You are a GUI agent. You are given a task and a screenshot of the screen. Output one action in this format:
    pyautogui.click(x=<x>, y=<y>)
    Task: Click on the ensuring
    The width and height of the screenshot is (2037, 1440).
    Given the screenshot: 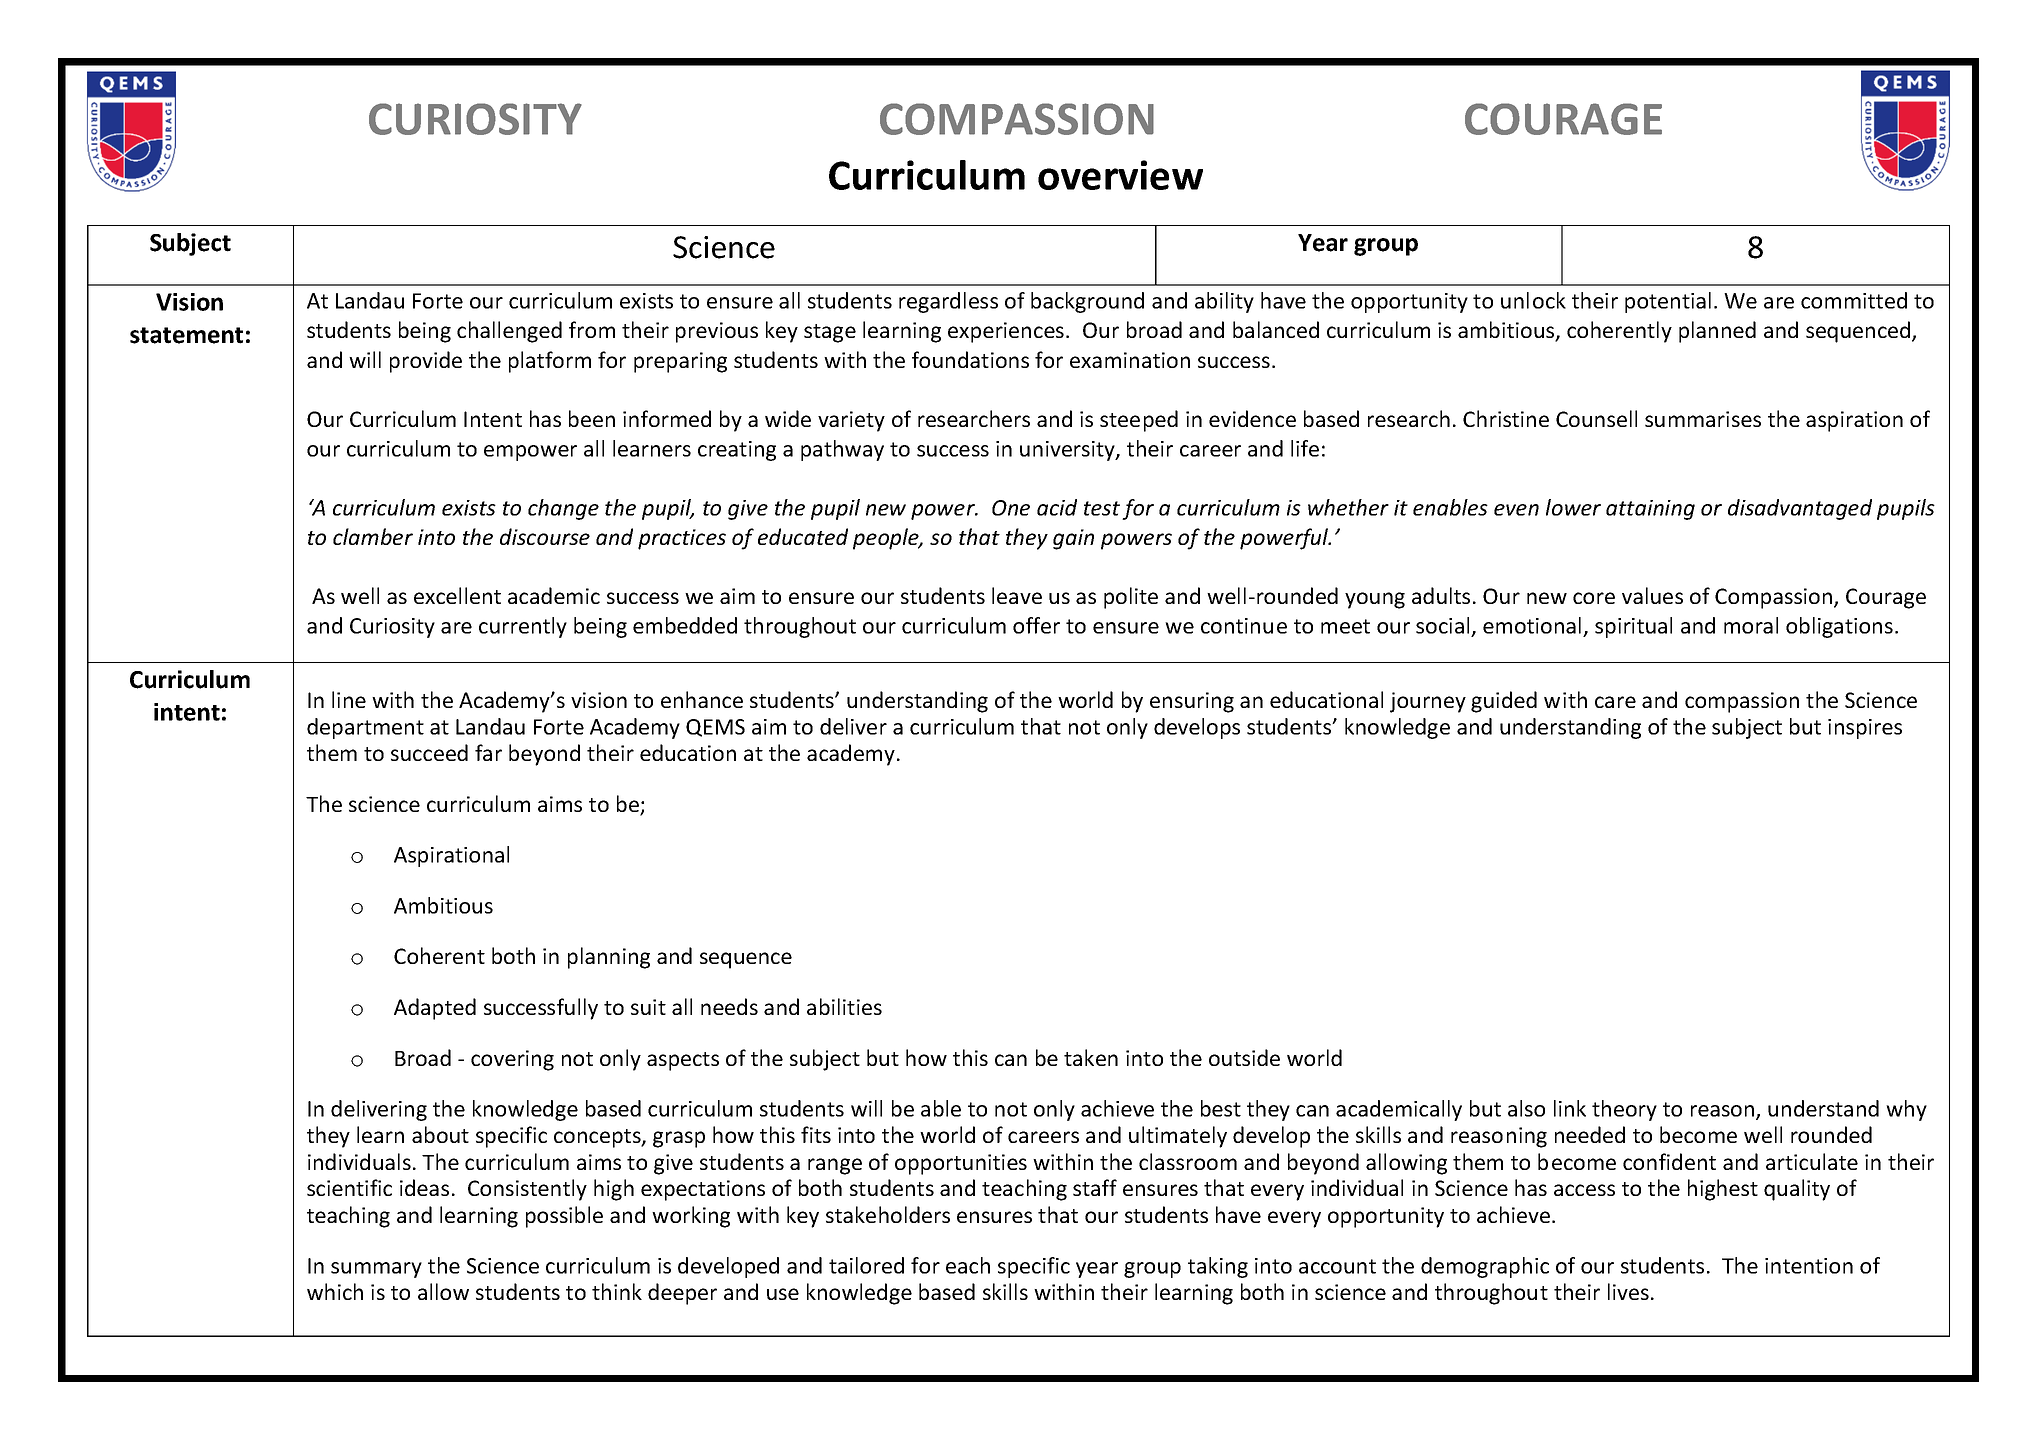 What is the action you would take?
    pyautogui.click(x=1192, y=702)
